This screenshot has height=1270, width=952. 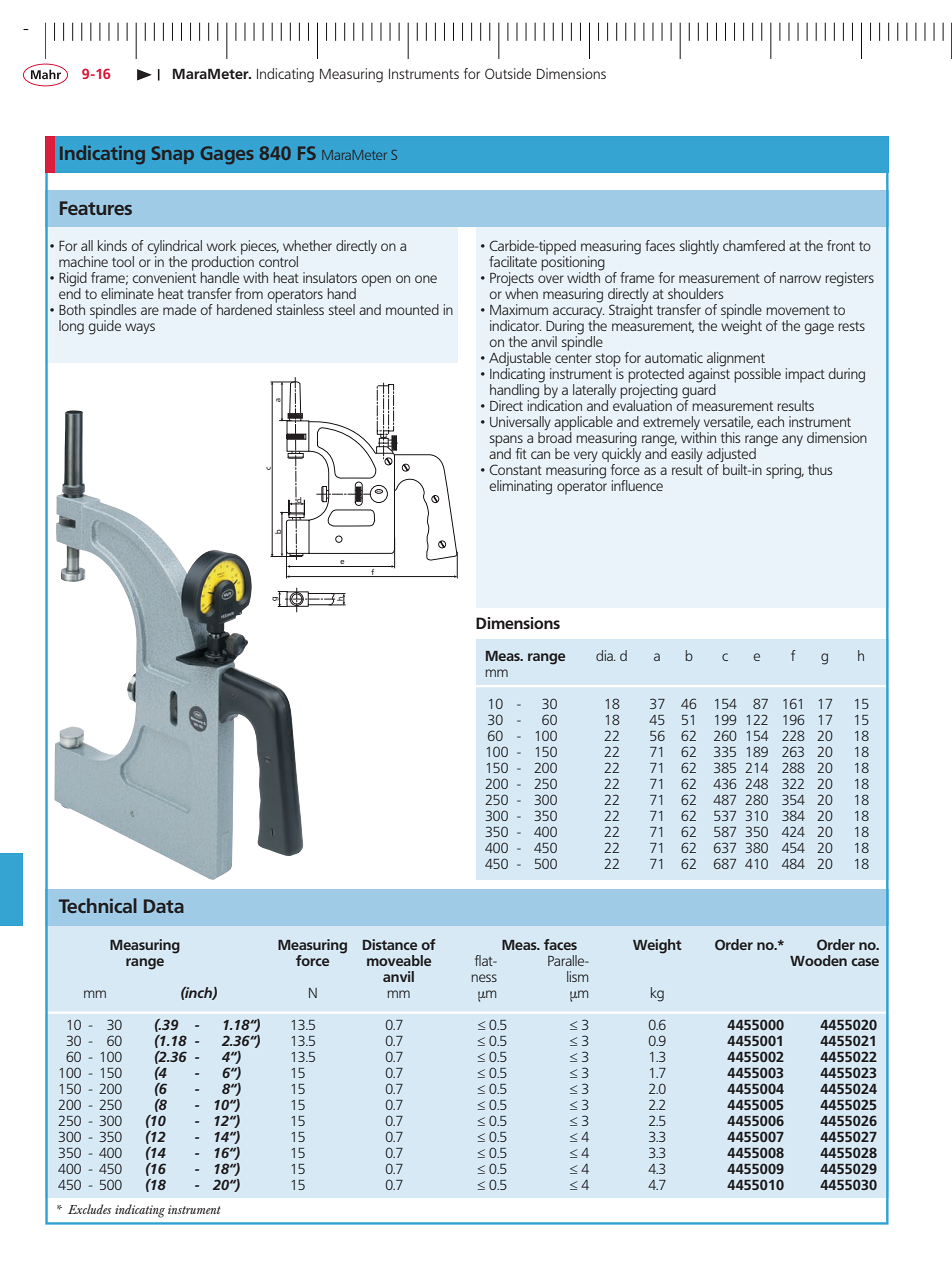 What do you see at coordinates (754, 245) in the screenshot?
I see `chamfered` at bounding box center [754, 245].
